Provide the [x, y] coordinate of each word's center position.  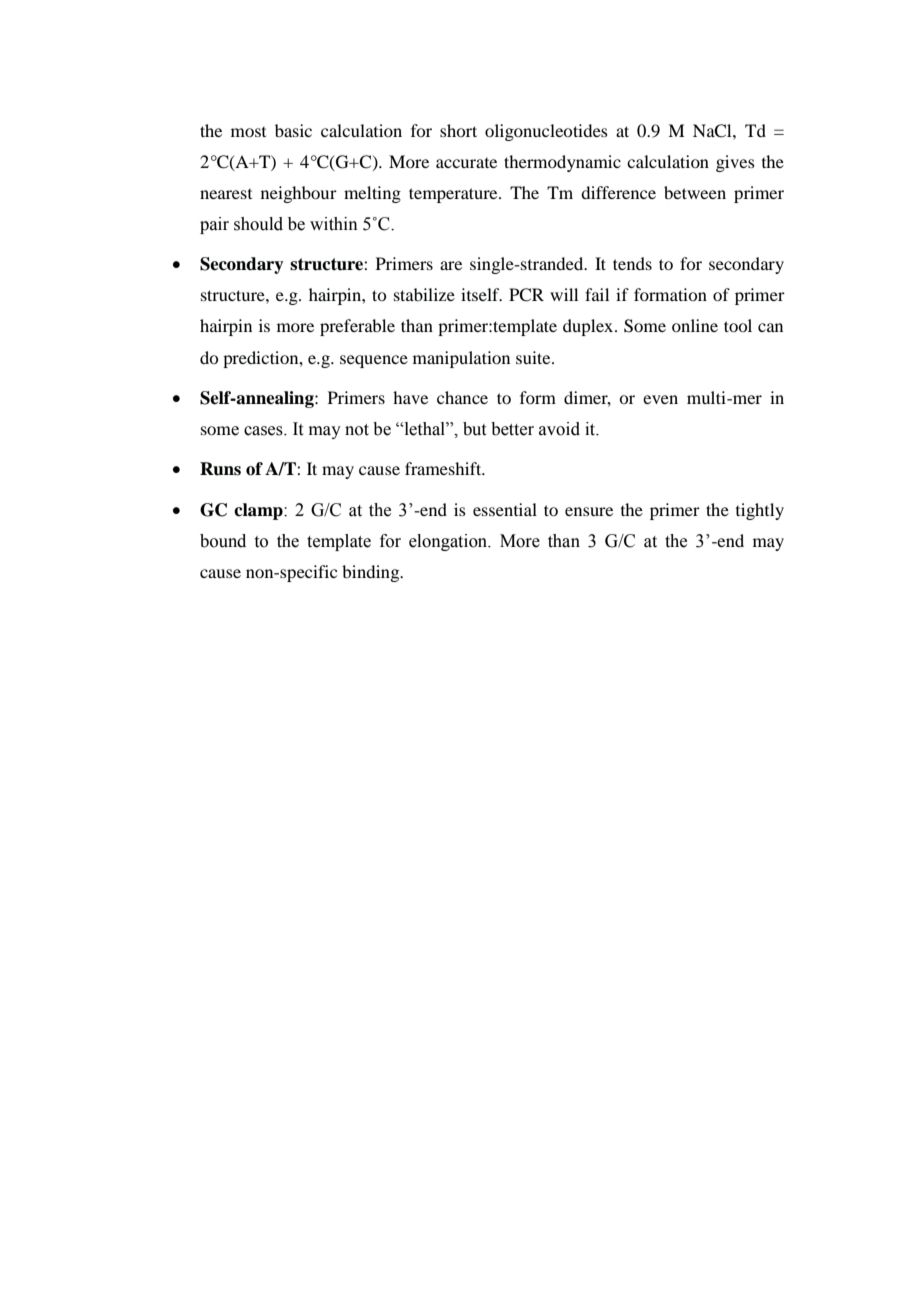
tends [632, 263]
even [660, 399]
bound [223, 541]
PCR [526, 295]
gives [735, 163]
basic [293, 130]
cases [264, 431]
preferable [357, 327]
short [458, 130]
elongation [449, 542]
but [474, 429]
